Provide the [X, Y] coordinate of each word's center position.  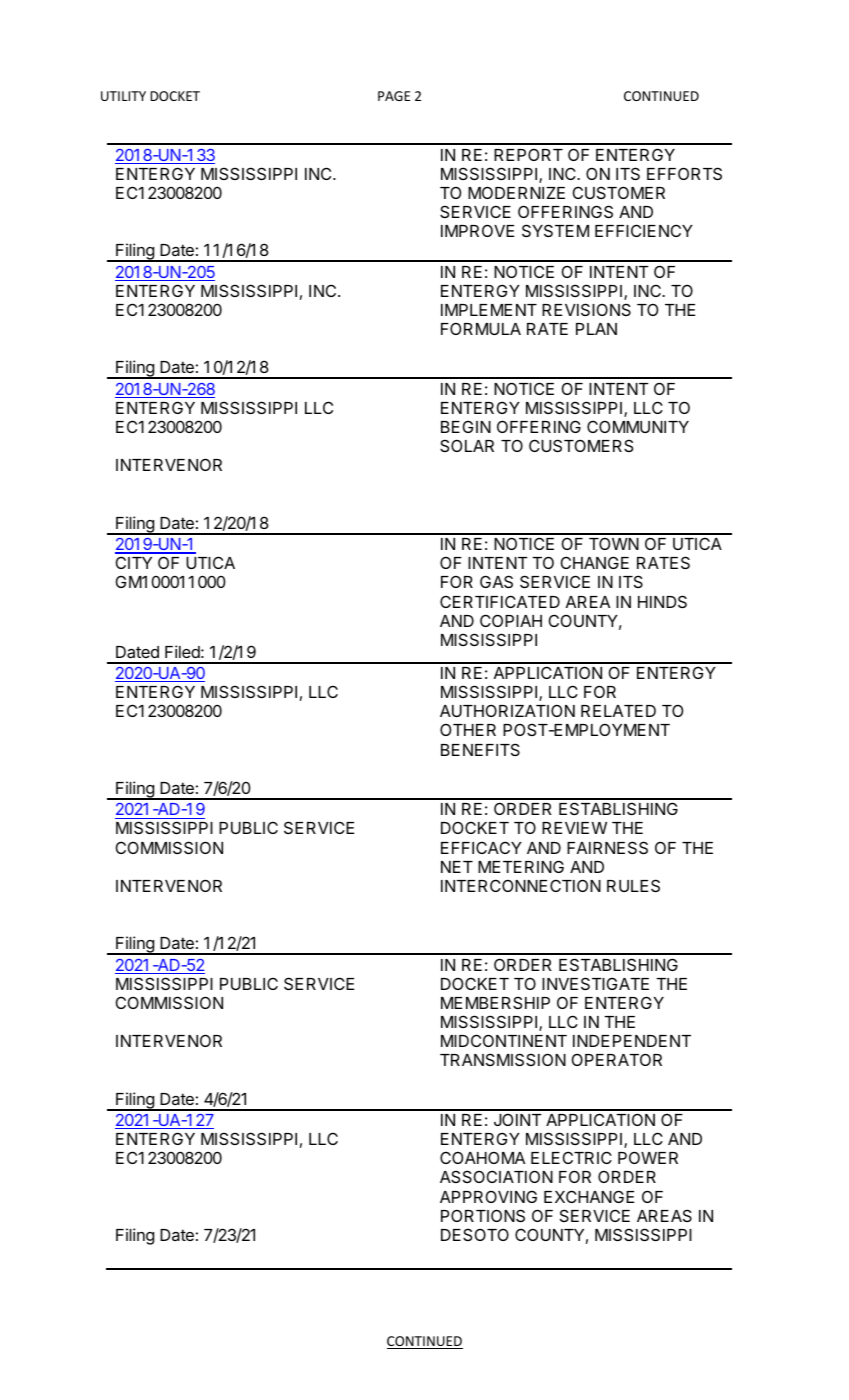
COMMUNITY [638, 426]
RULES [633, 885]
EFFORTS [684, 173]
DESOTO [475, 1234]
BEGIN [466, 426]
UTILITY [123, 96]
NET [457, 867]
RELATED [618, 711]
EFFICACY [481, 847]
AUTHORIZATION [507, 710]
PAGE [394, 96]
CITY [134, 562]
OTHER [468, 729]
